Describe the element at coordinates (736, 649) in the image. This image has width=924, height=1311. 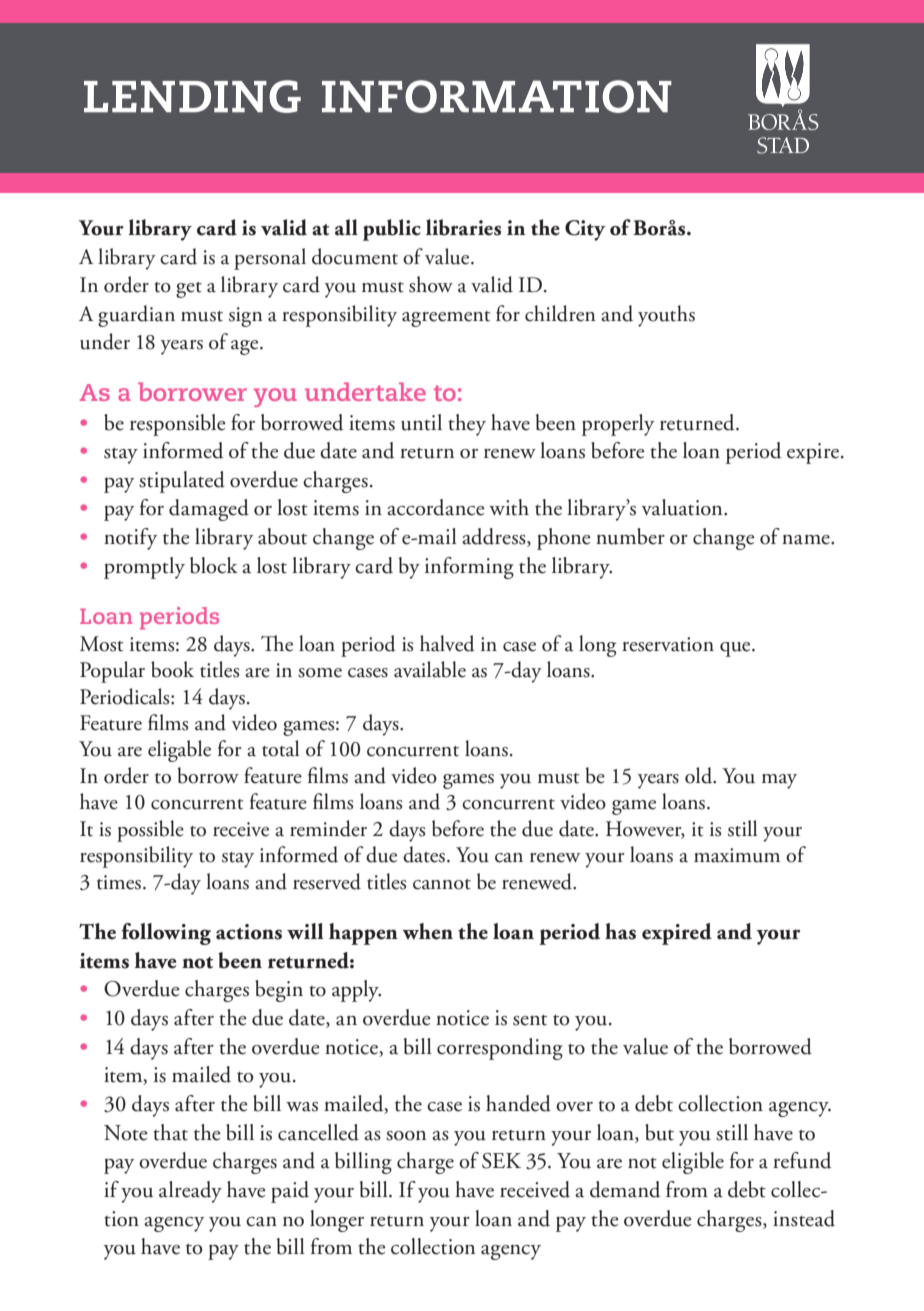
I see `que` at that location.
